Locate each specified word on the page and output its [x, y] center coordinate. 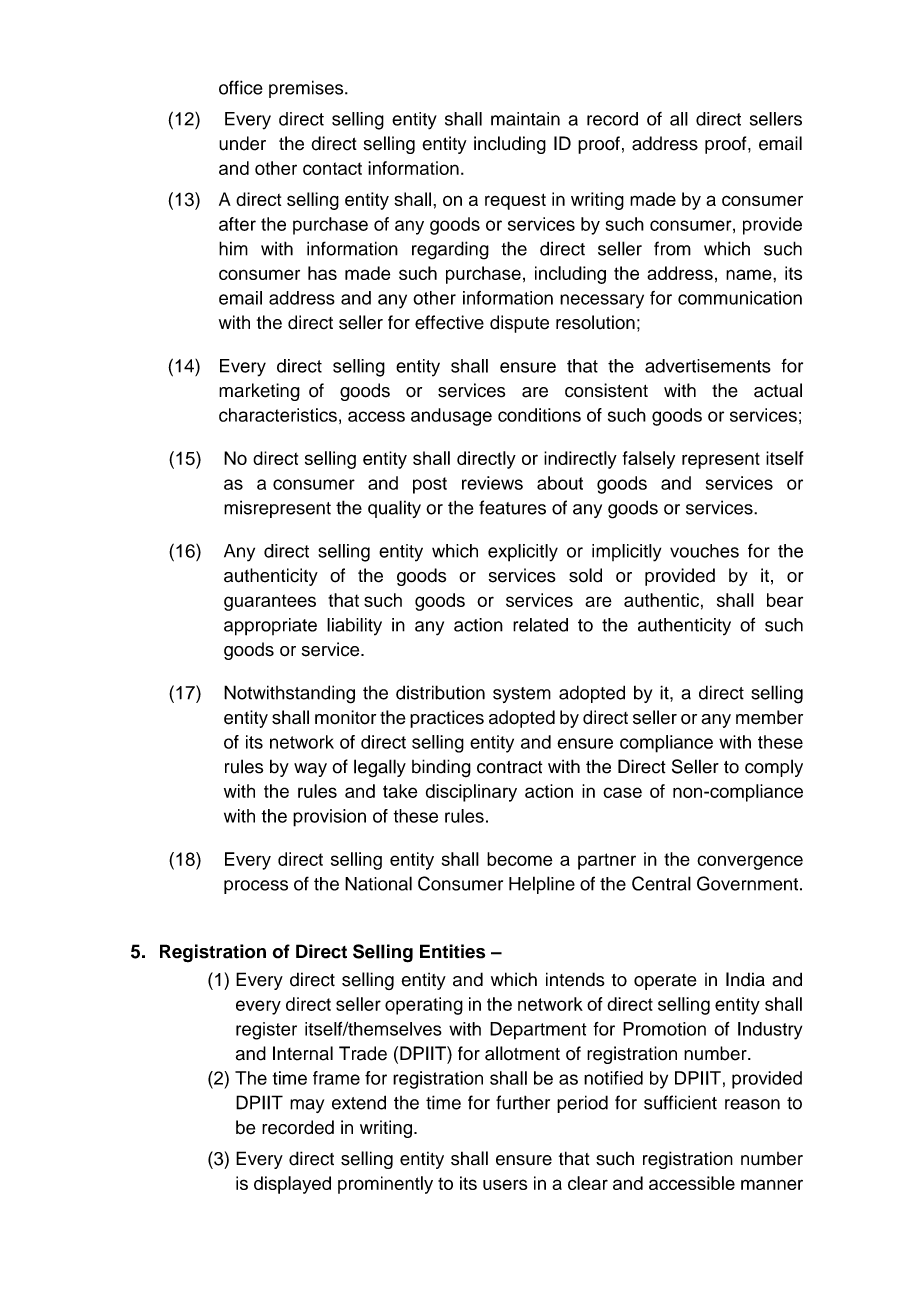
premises [307, 89]
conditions [539, 415]
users [505, 1184]
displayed [292, 1185]
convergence [750, 862]
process [256, 887]
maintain [525, 119]
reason [752, 1104]
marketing [259, 392]
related [540, 625]
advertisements [708, 366]
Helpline [542, 885]
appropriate [270, 627]
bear [785, 600]
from [672, 248]
